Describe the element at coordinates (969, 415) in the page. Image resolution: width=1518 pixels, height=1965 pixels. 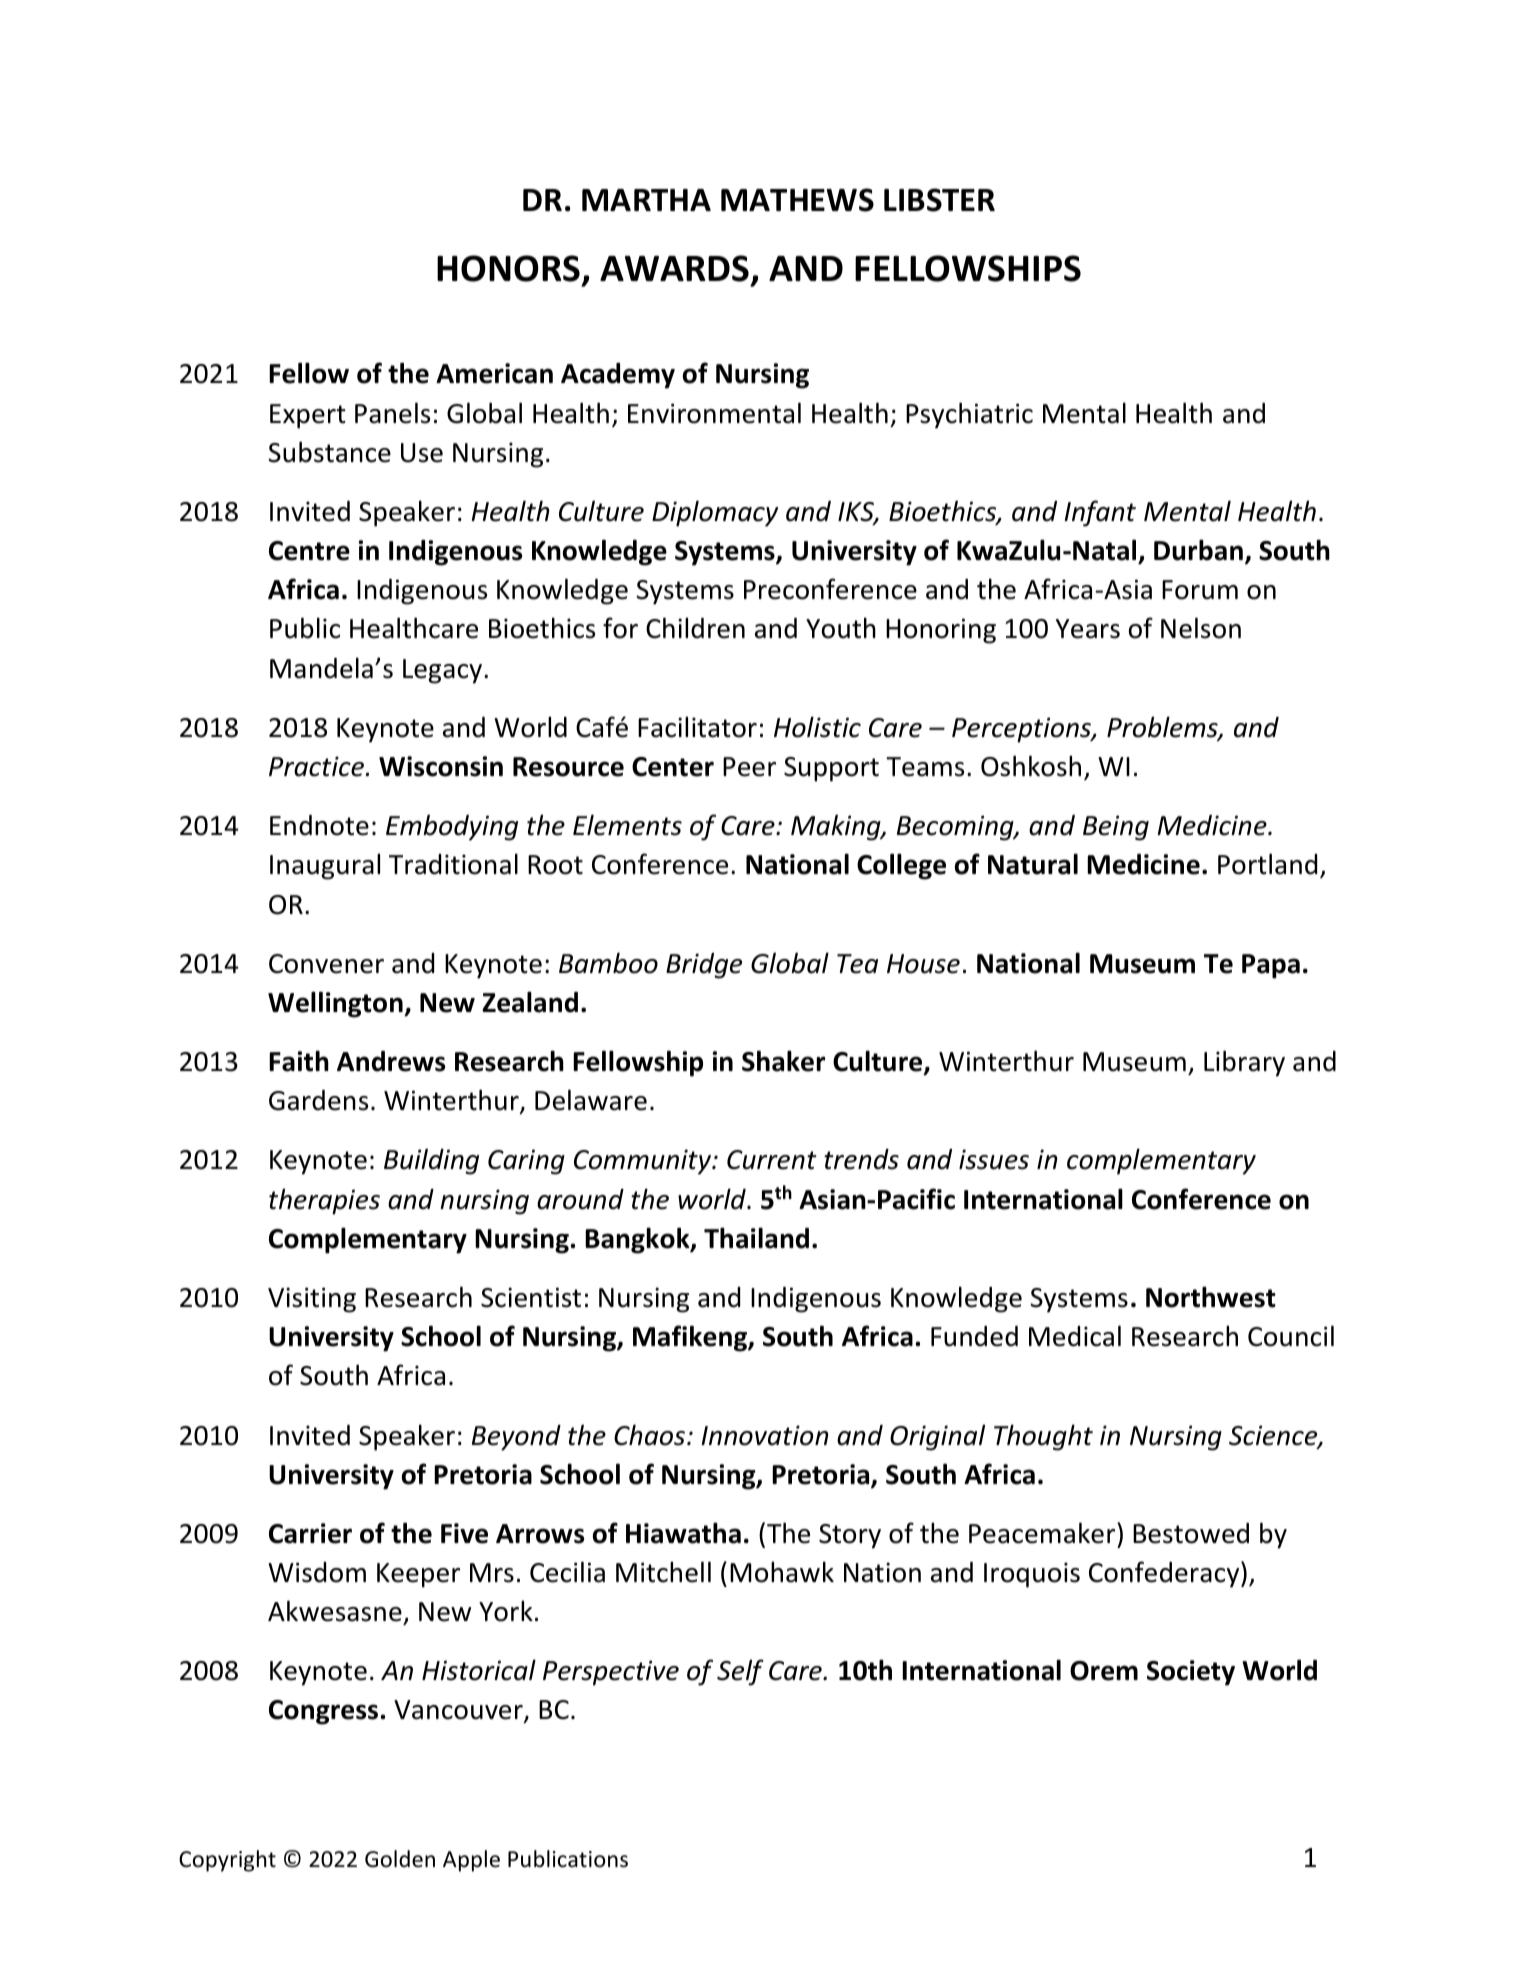
I see `Psychiatric` at that location.
